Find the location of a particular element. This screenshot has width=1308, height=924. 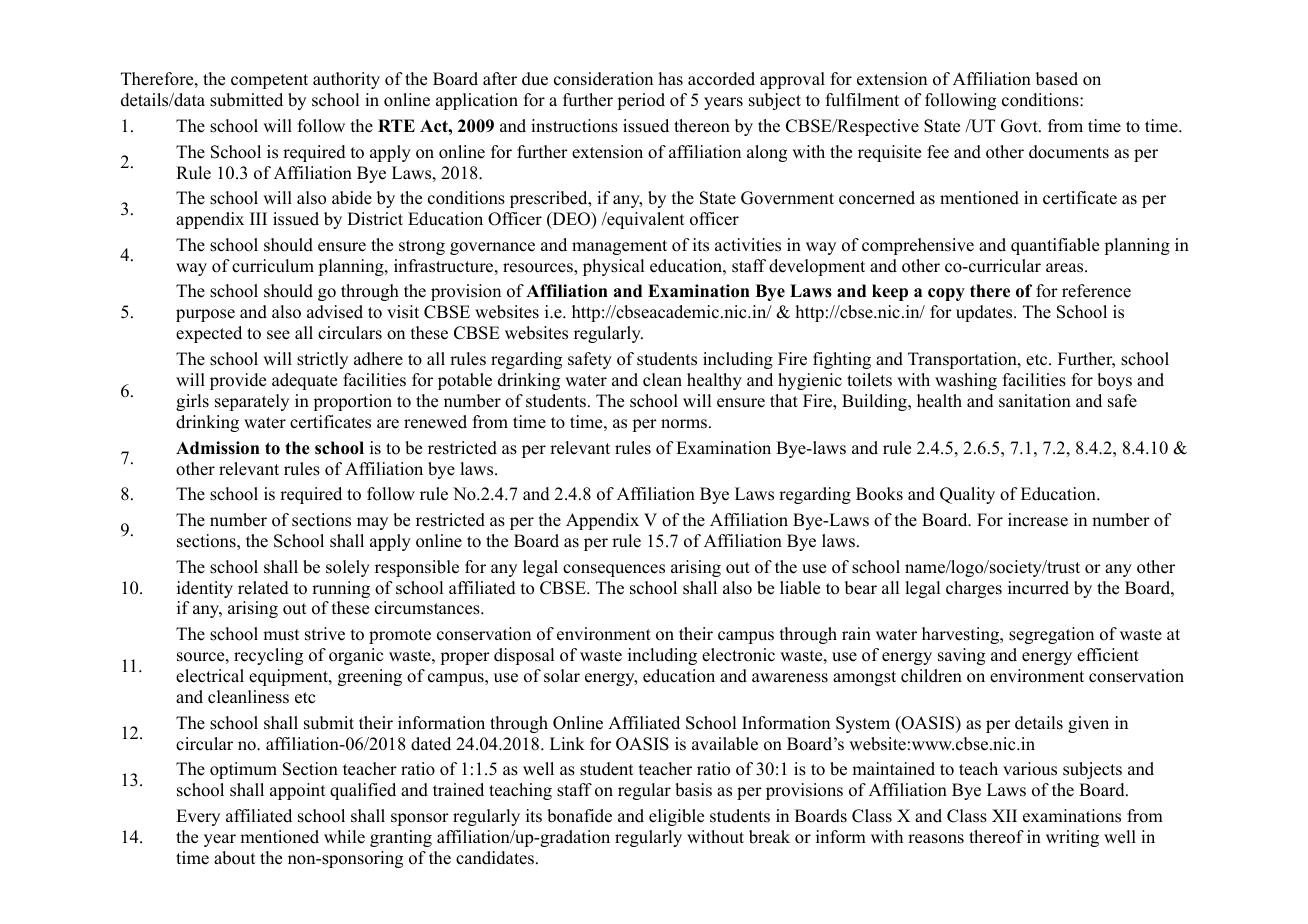

recycling is located at coordinates (268, 656).
